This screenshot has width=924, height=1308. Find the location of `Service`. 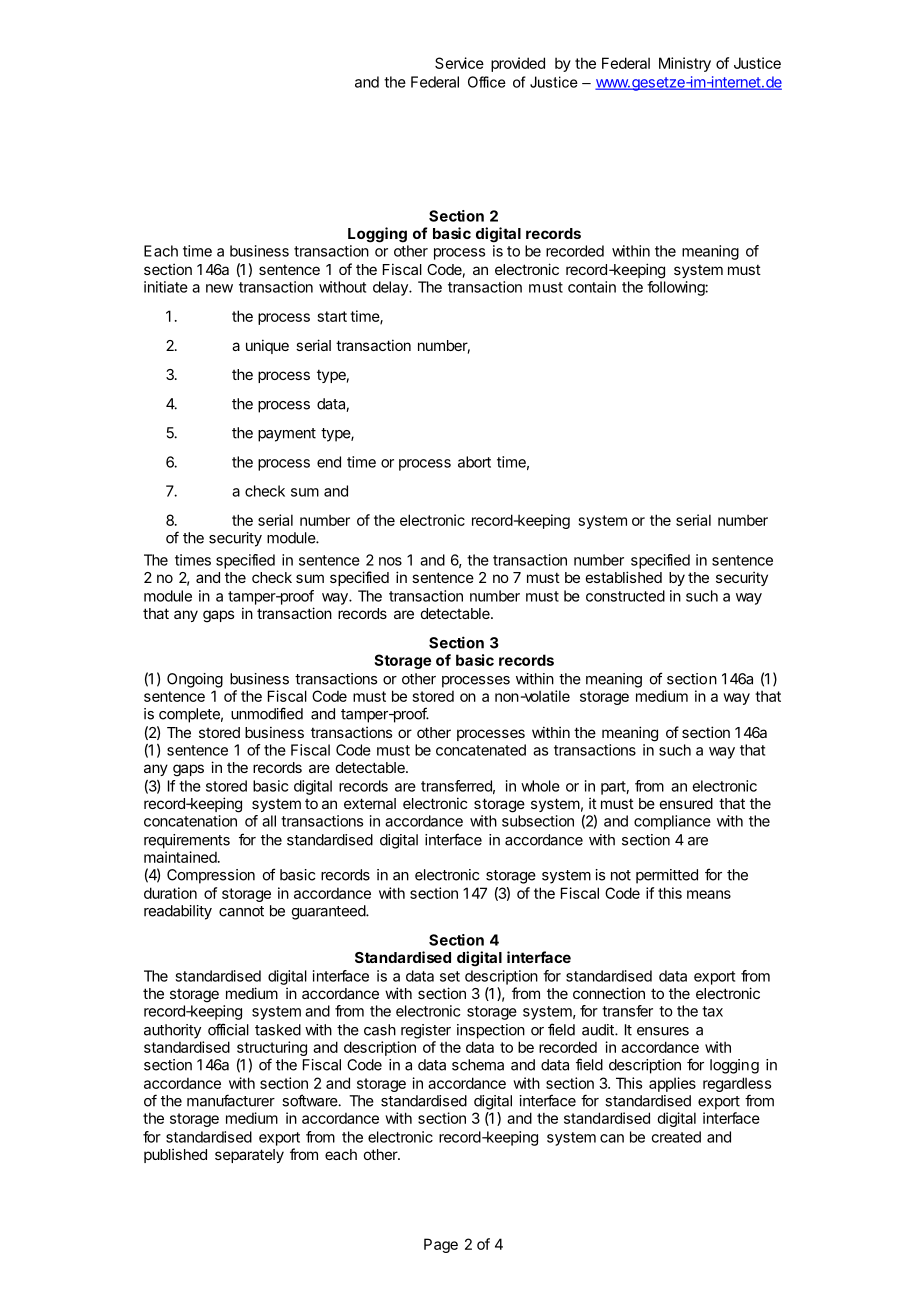

Service is located at coordinates (459, 63).
